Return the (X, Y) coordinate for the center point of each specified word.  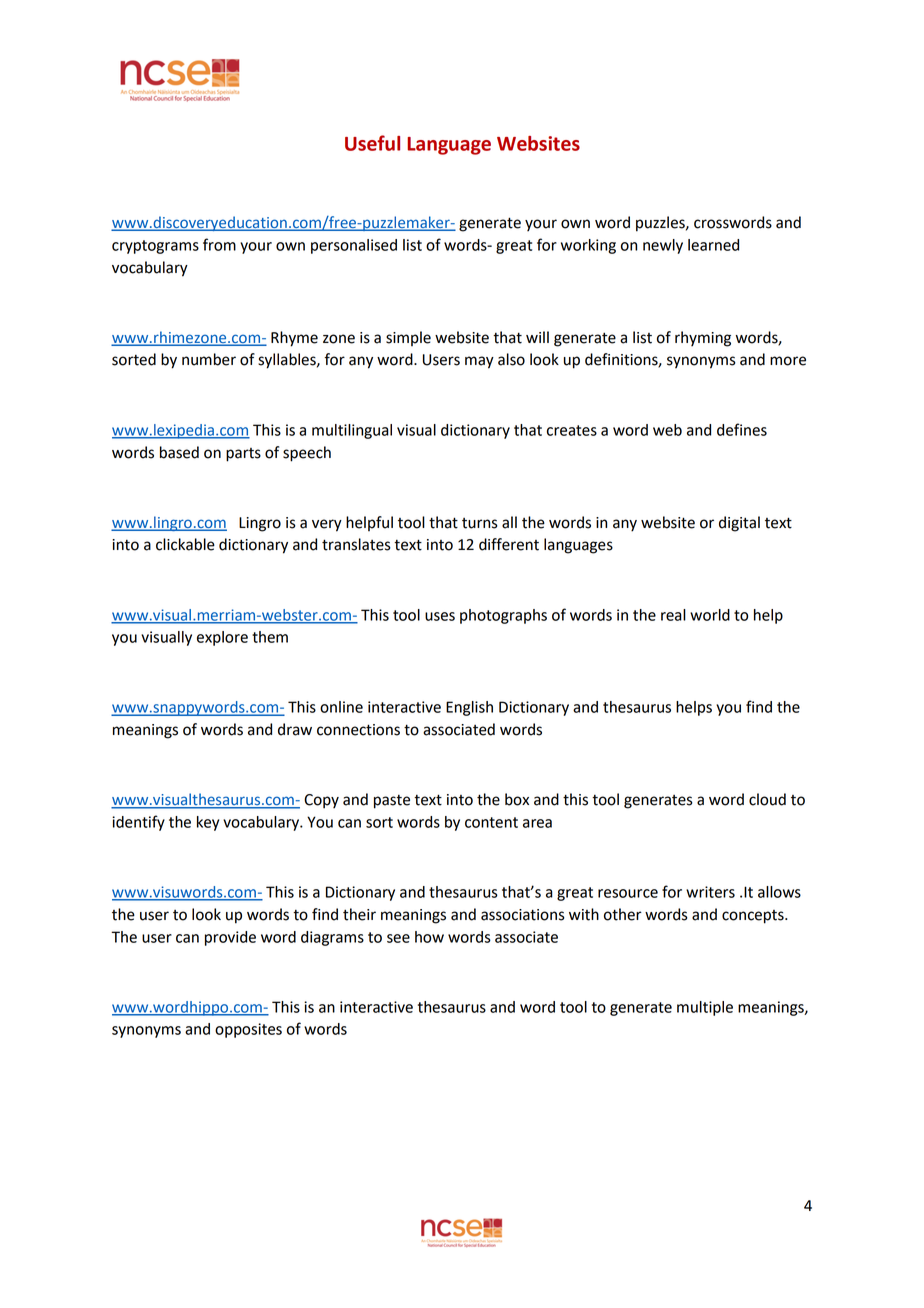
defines (742, 429)
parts (243, 455)
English (469, 708)
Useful (372, 143)
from (219, 244)
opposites (248, 1030)
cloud (767, 799)
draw (295, 729)
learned (713, 245)
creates (572, 430)
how (429, 937)
